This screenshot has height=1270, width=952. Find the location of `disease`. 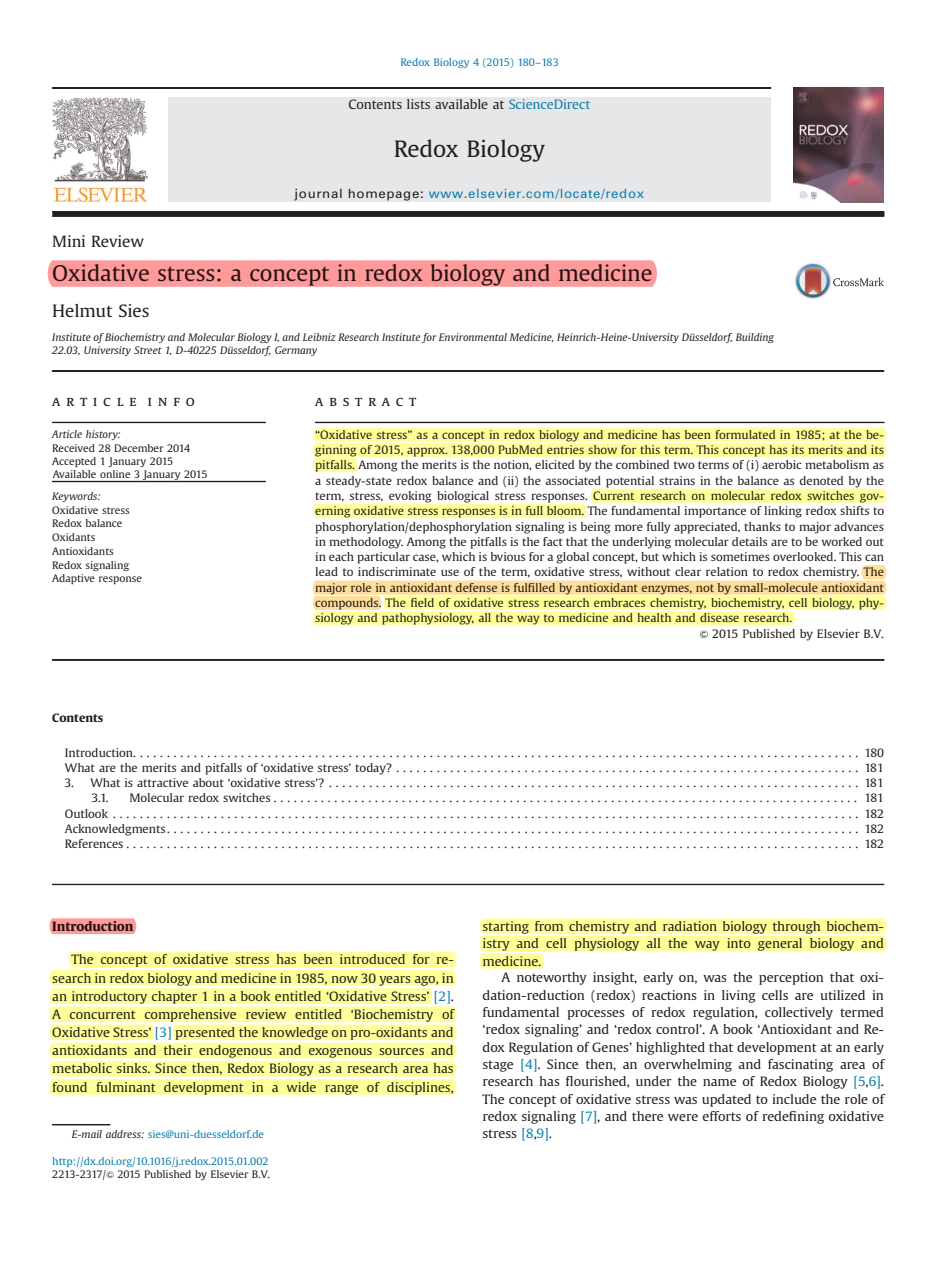

disease is located at coordinates (719, 617).
